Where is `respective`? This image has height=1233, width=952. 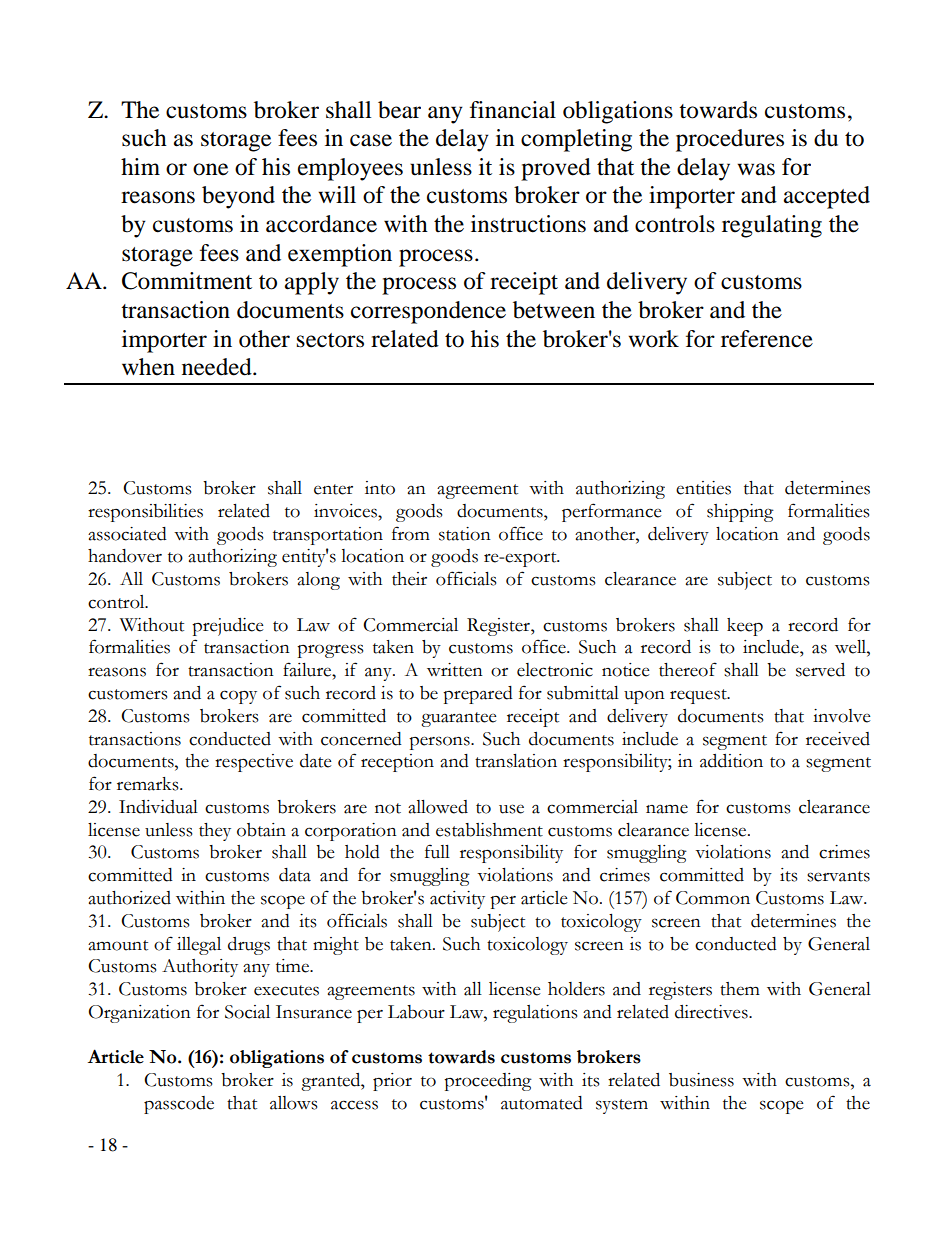
respective is located at coordinates (254, 763).
